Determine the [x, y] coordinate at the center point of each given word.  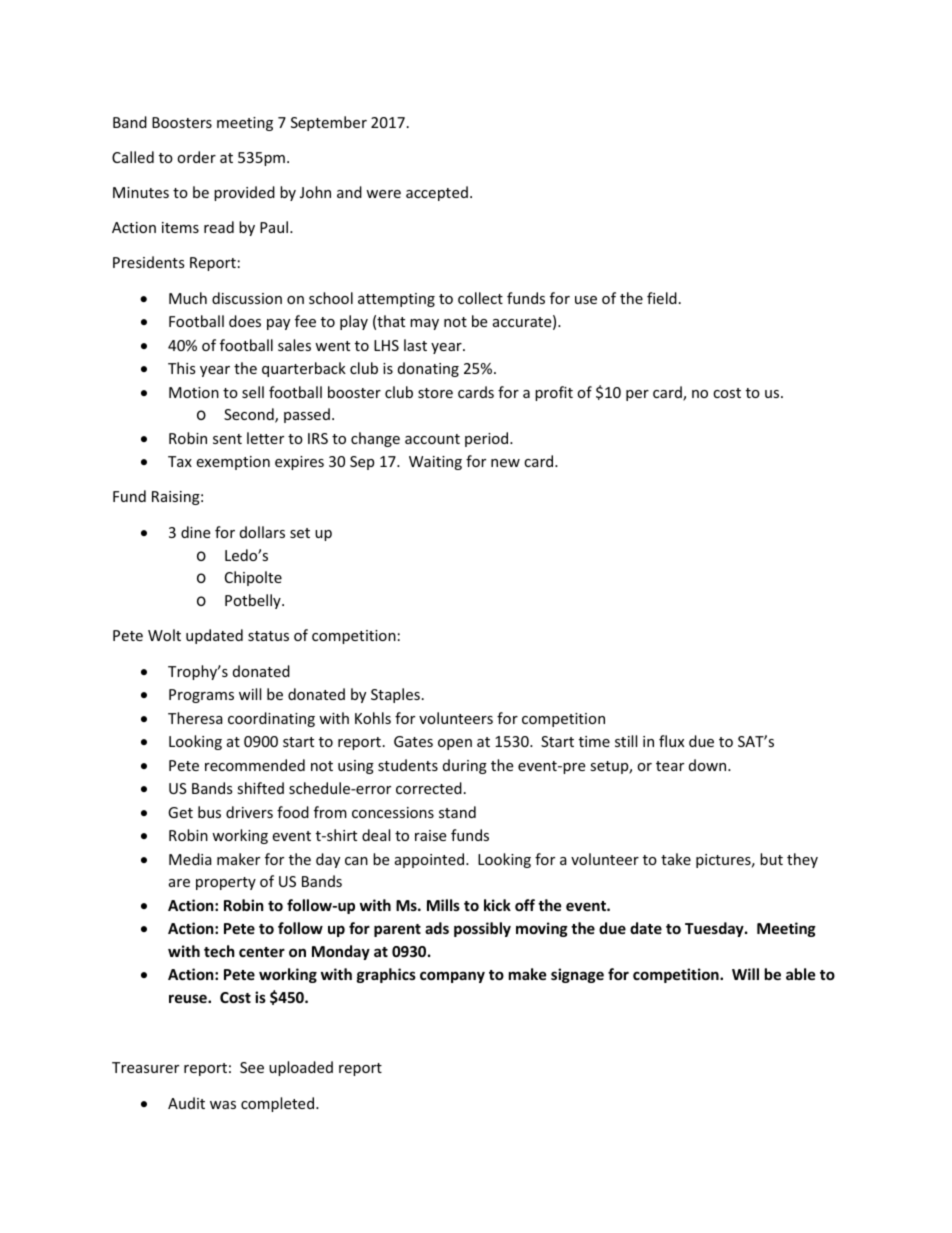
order [196, 157]
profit [554, 393]
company [452, 977]
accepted [437, 193]
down [709, 765]
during [465, 766]
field [662, 298]
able [801, 974]
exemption [233, 463]
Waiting [435, 463]
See [252, 1067]
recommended [255, 765]
